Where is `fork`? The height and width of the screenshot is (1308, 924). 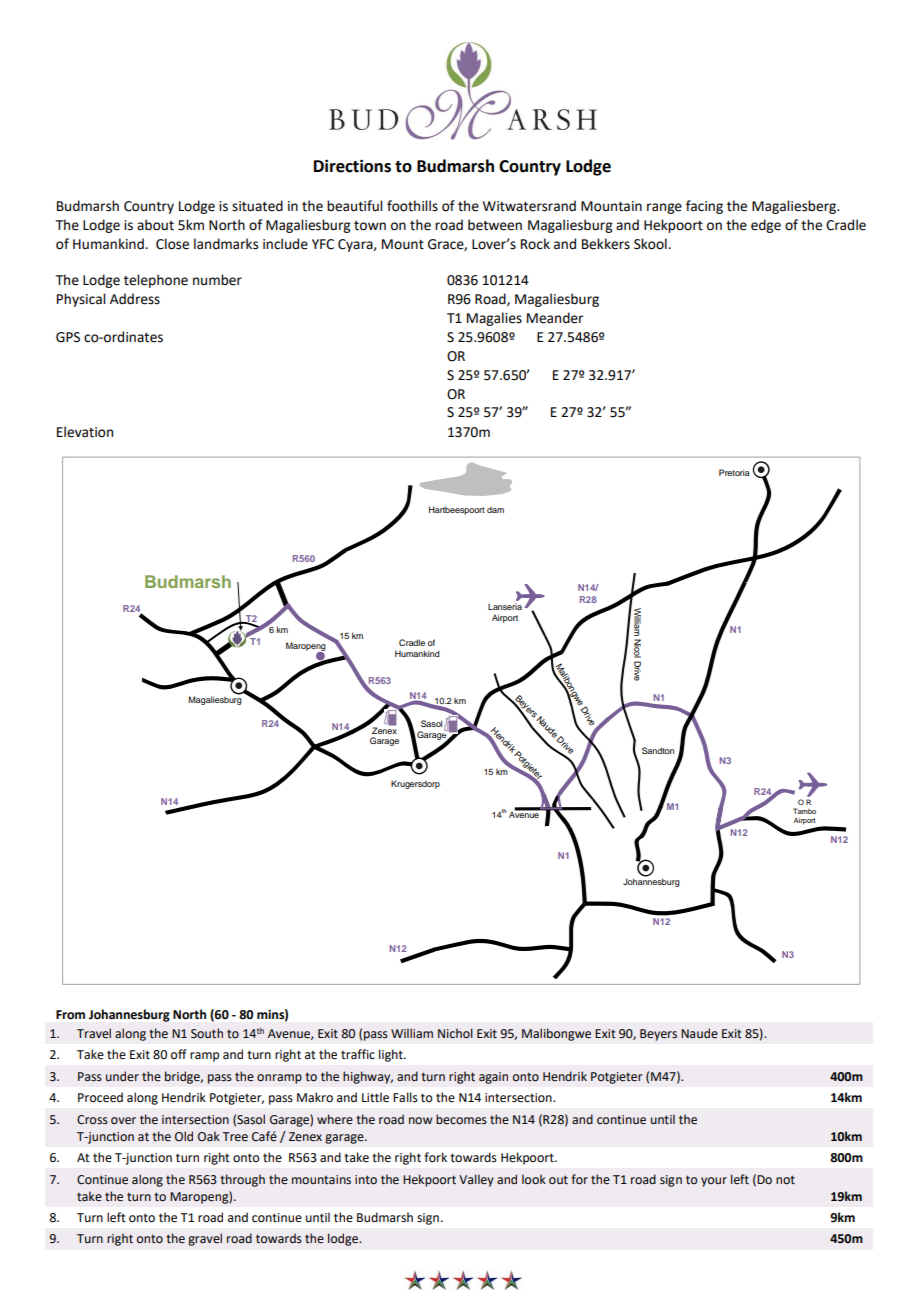 fork is located at coordinates (435, 1157).
